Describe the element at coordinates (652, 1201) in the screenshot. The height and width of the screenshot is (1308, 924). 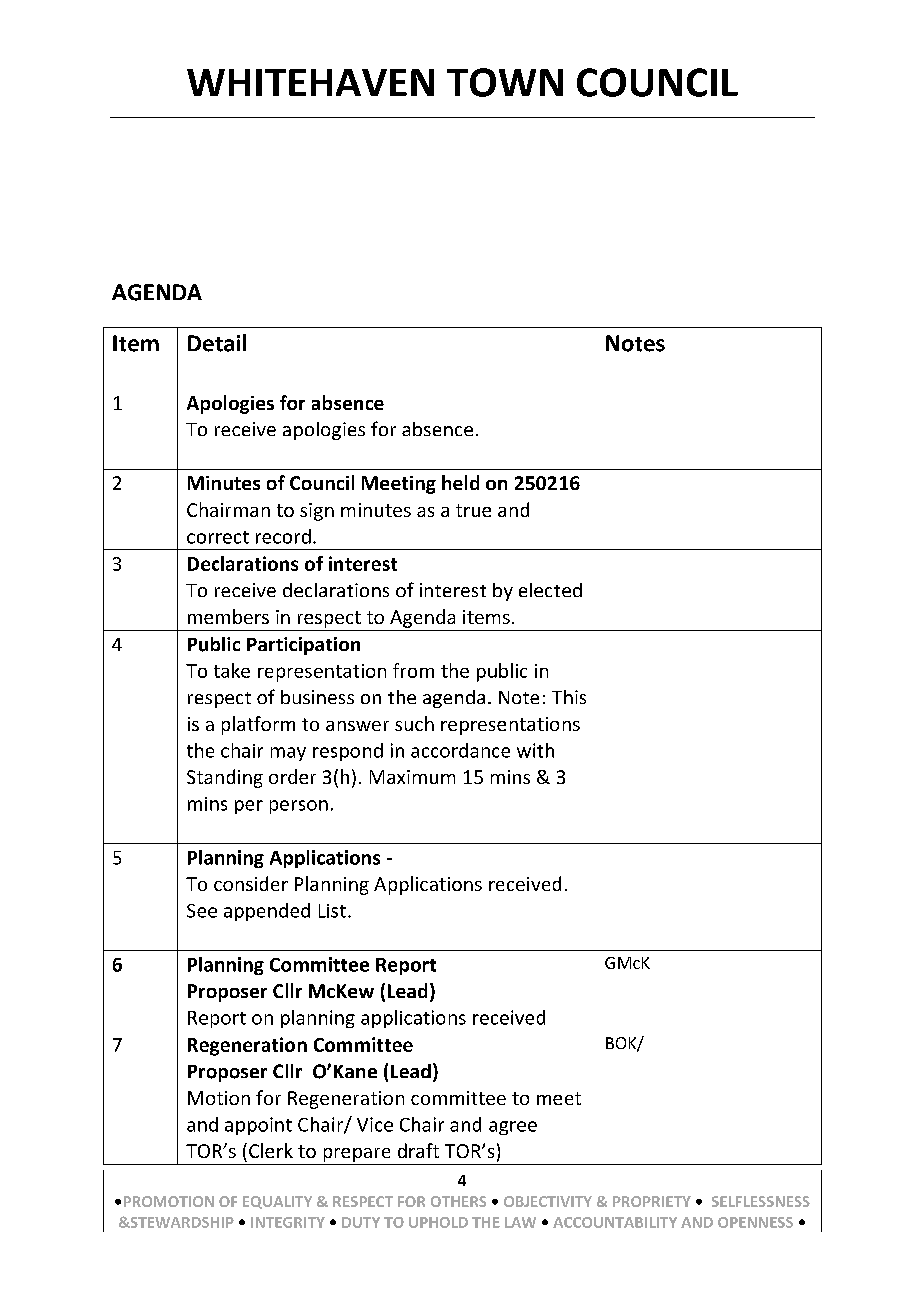
I see `PROPRIETY` at that location.
